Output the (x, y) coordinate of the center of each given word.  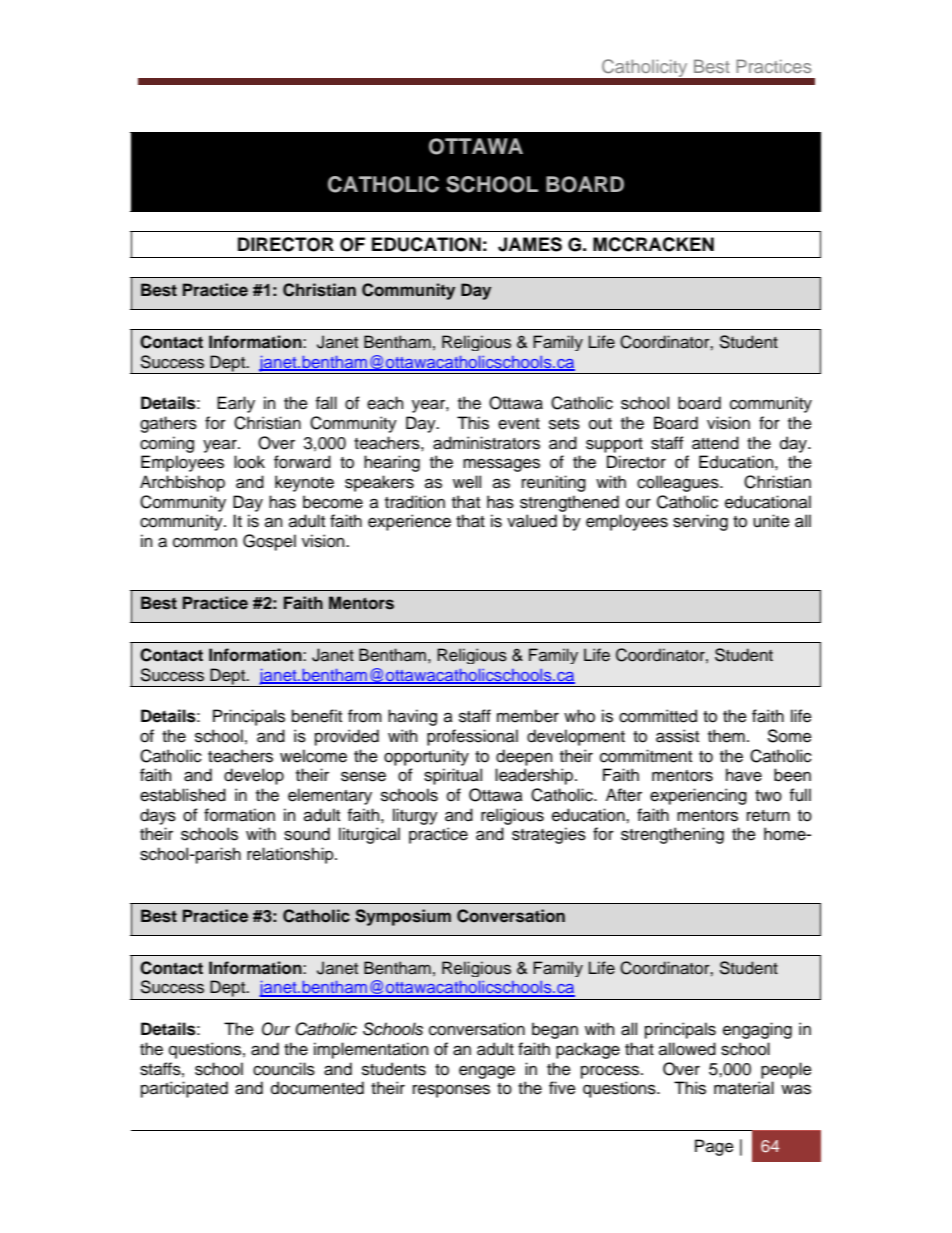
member (528, 716)
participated (184, 1089)
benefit (317, 716)
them (726, 736)
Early (236, 404)
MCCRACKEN (653, 244)
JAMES (530, 244)
